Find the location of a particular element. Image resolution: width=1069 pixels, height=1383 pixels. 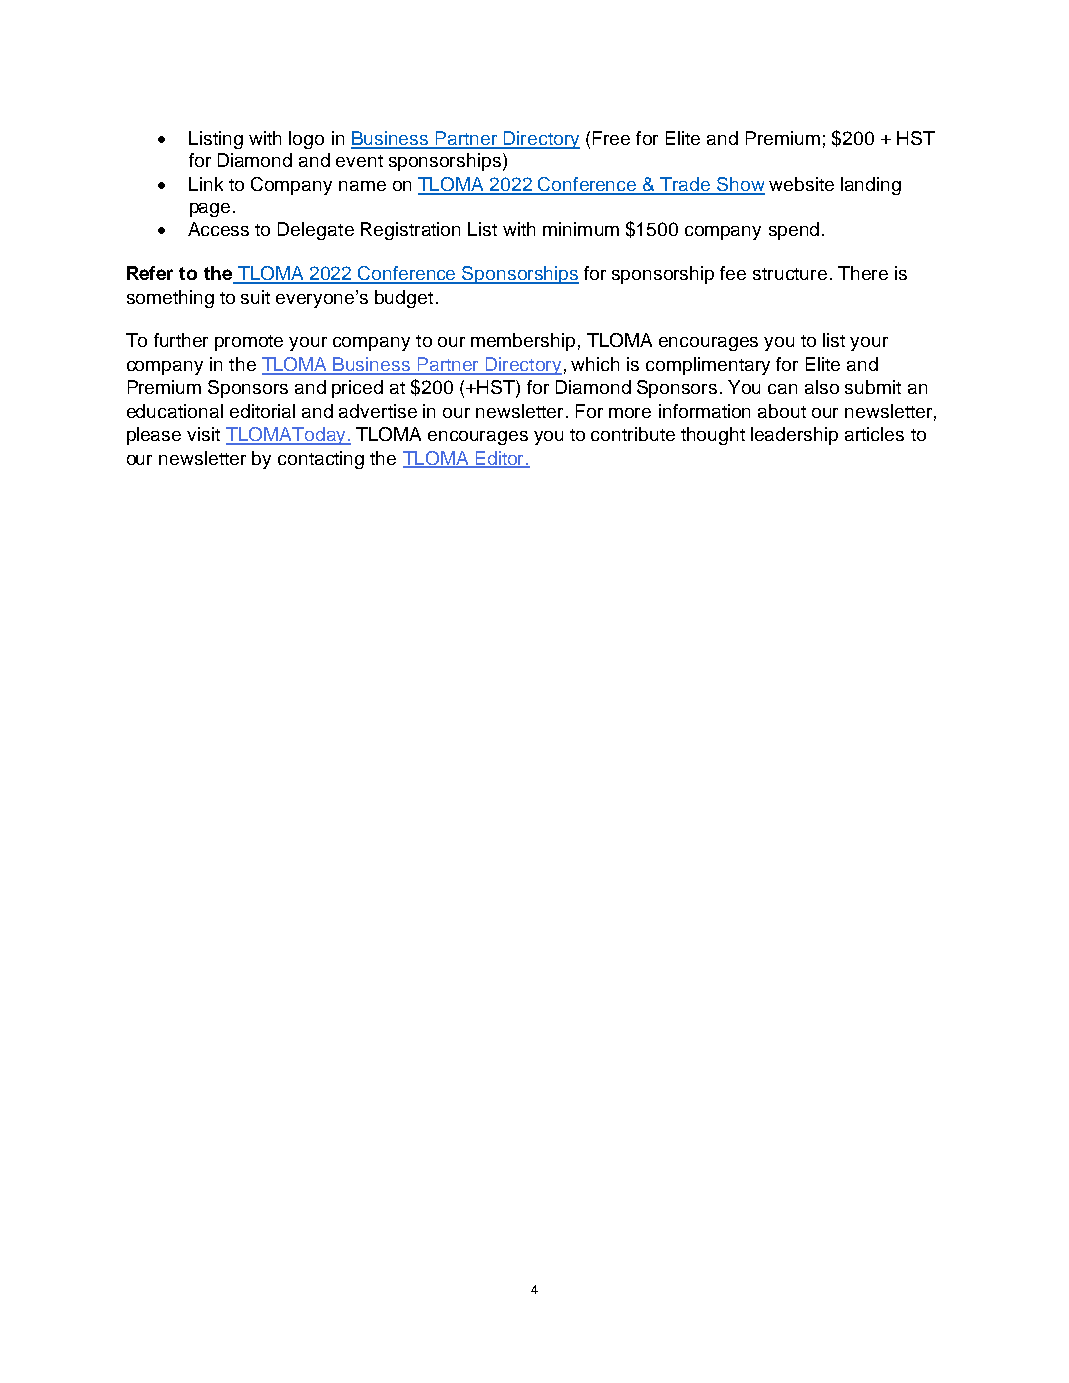

suit is located at coordinates (255, 297).
